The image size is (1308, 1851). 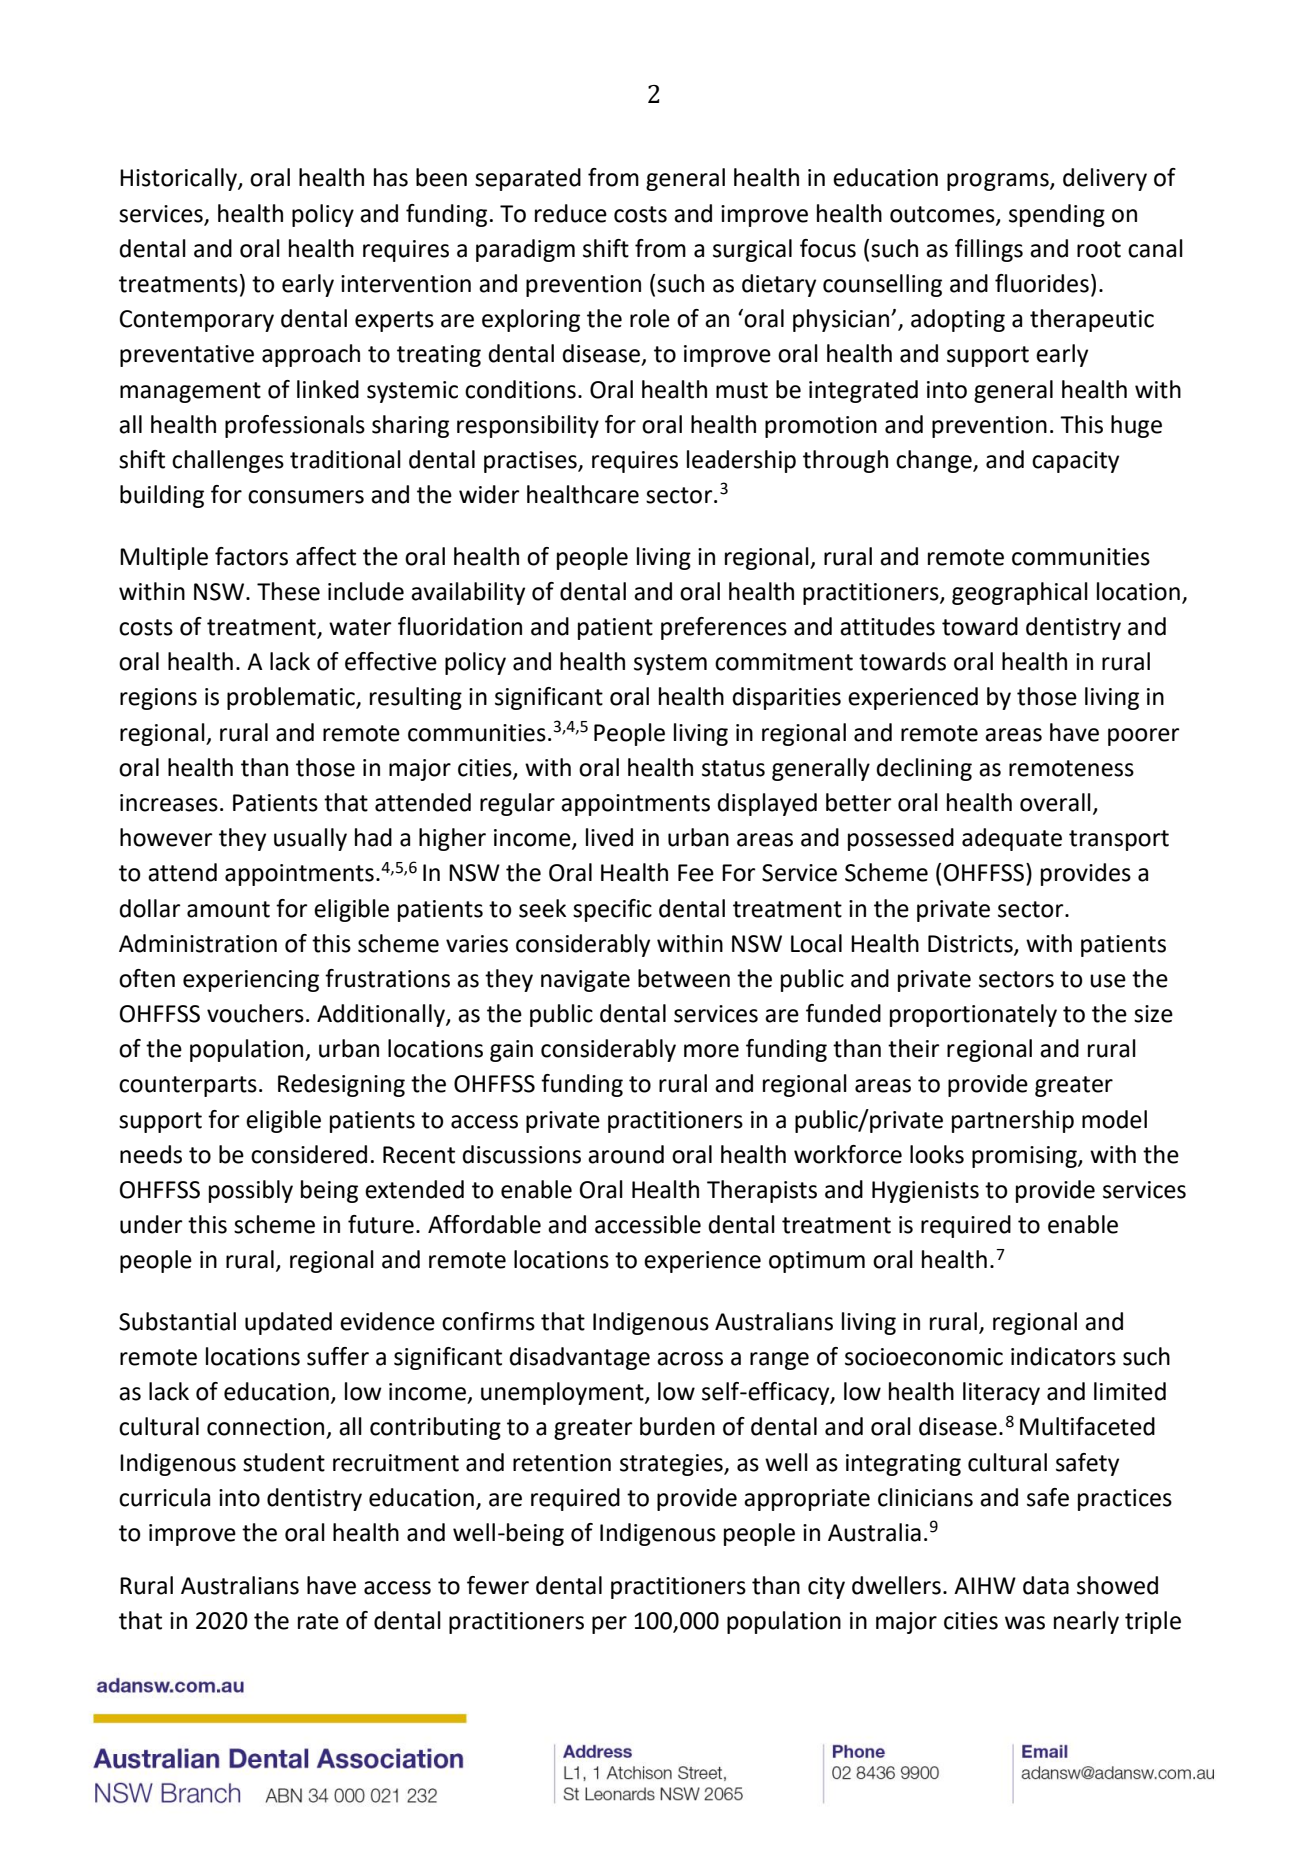 I want to click on Historically, so click(x=179, y=179).
